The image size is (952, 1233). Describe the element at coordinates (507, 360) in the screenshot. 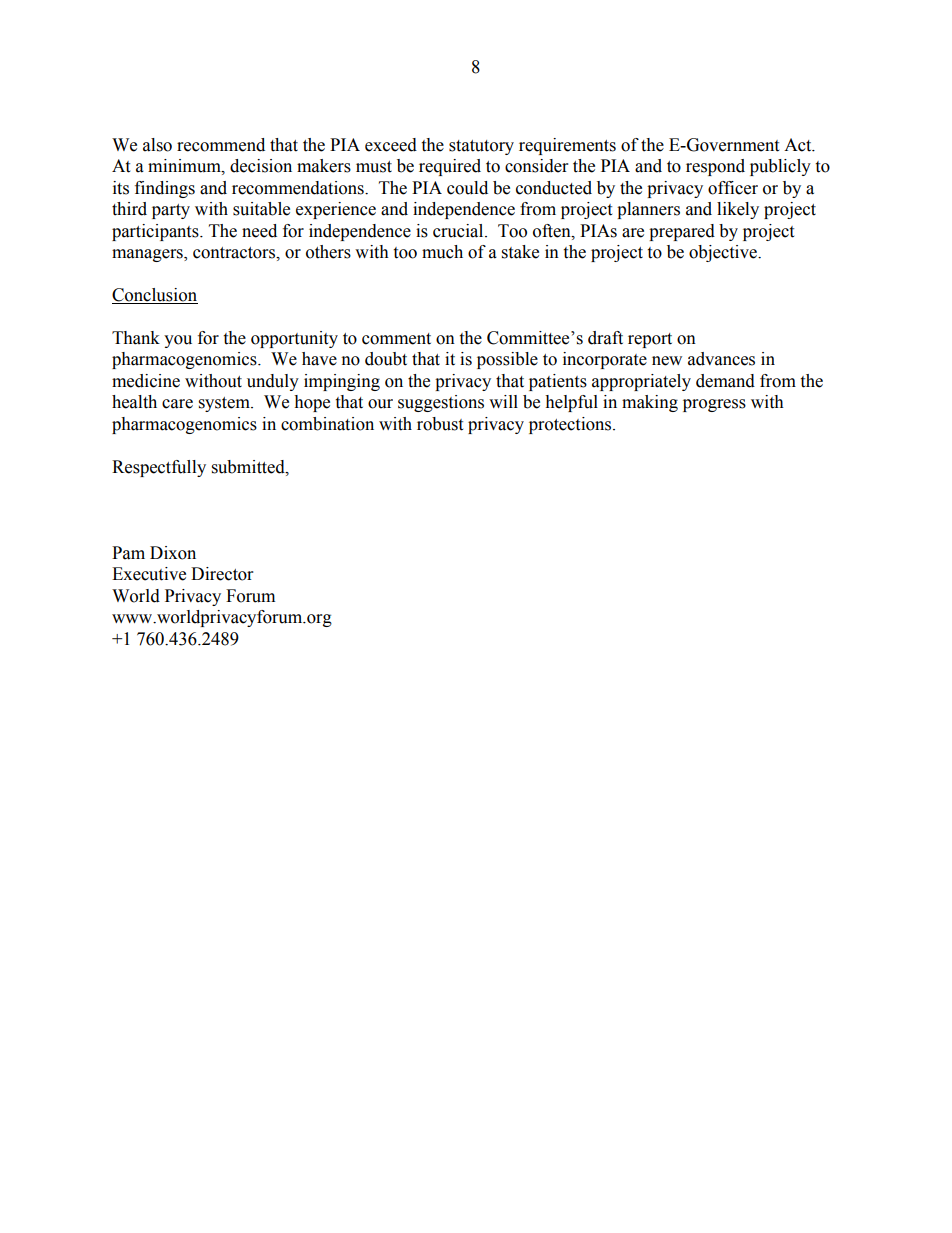

I see `possible` at that location.
